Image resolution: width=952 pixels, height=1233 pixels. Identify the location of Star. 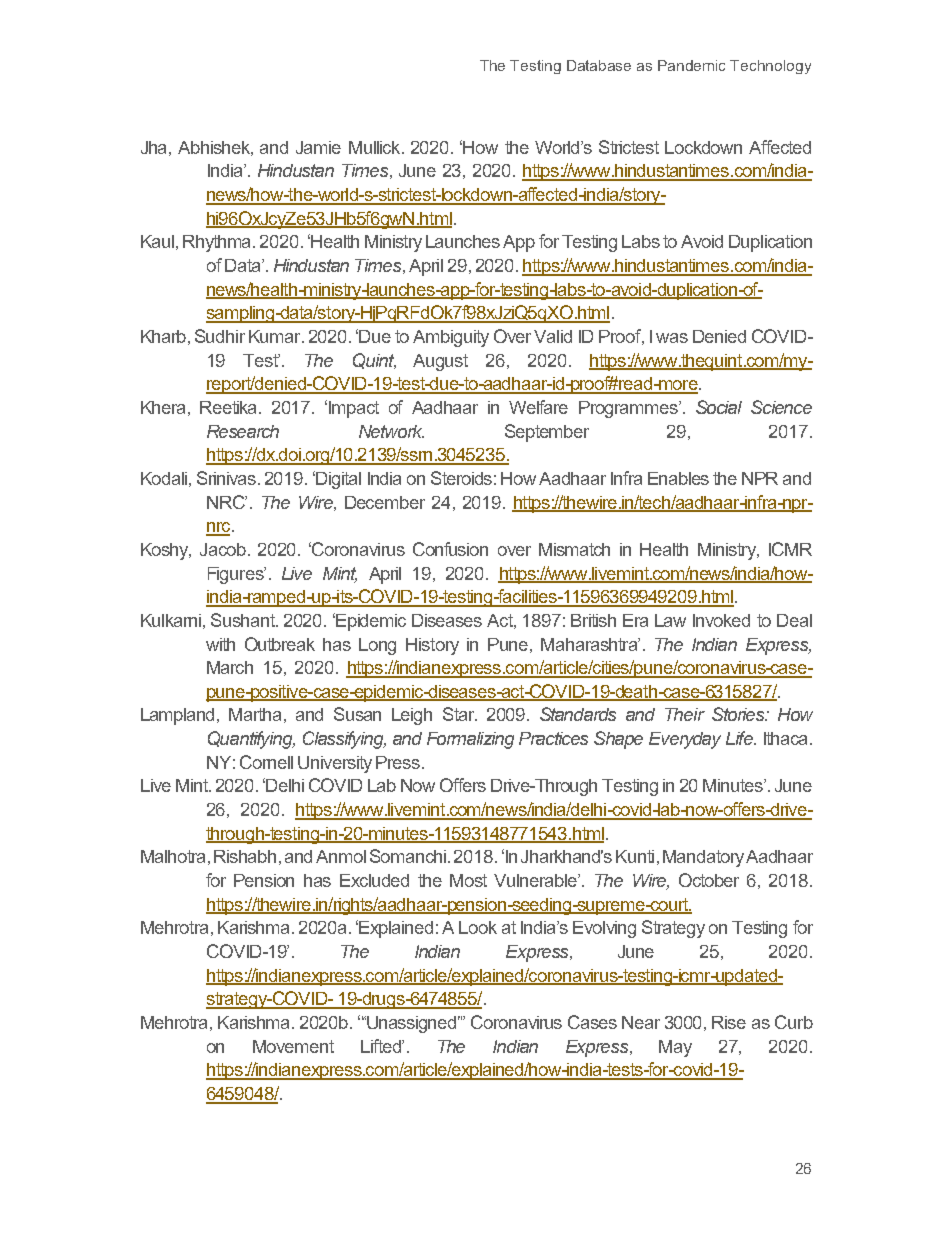
(460, 714).
